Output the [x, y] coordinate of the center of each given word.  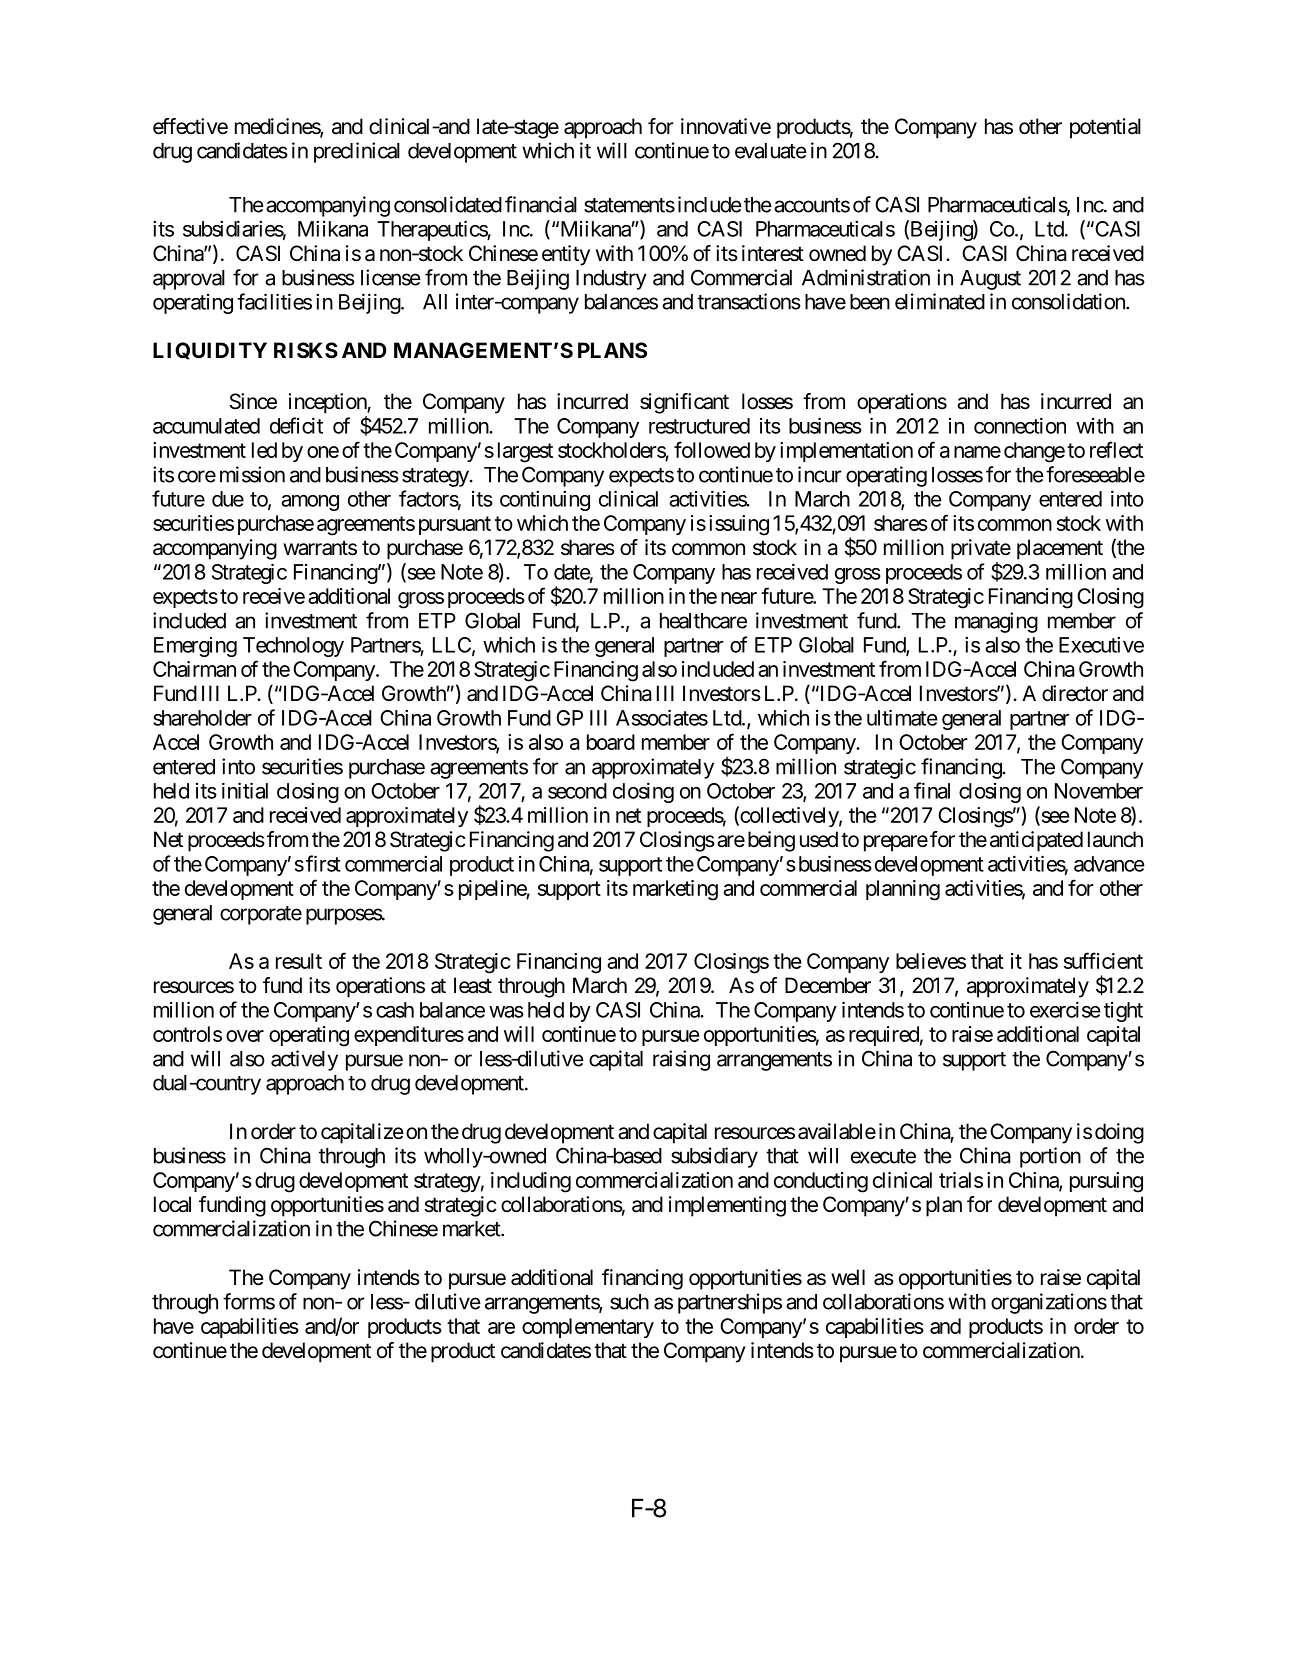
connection [1020, 425]
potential [1105, 128]
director [1075, 693]
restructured [699, 426]
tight [1123, 1012]
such [629, 1302]
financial [541, 204]
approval [189, 280]
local [172, 1204]
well [848, 1277]
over [245, 1036]
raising [681, 1060]
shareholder [202, 718]
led [264, 450]
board [611, 742]
